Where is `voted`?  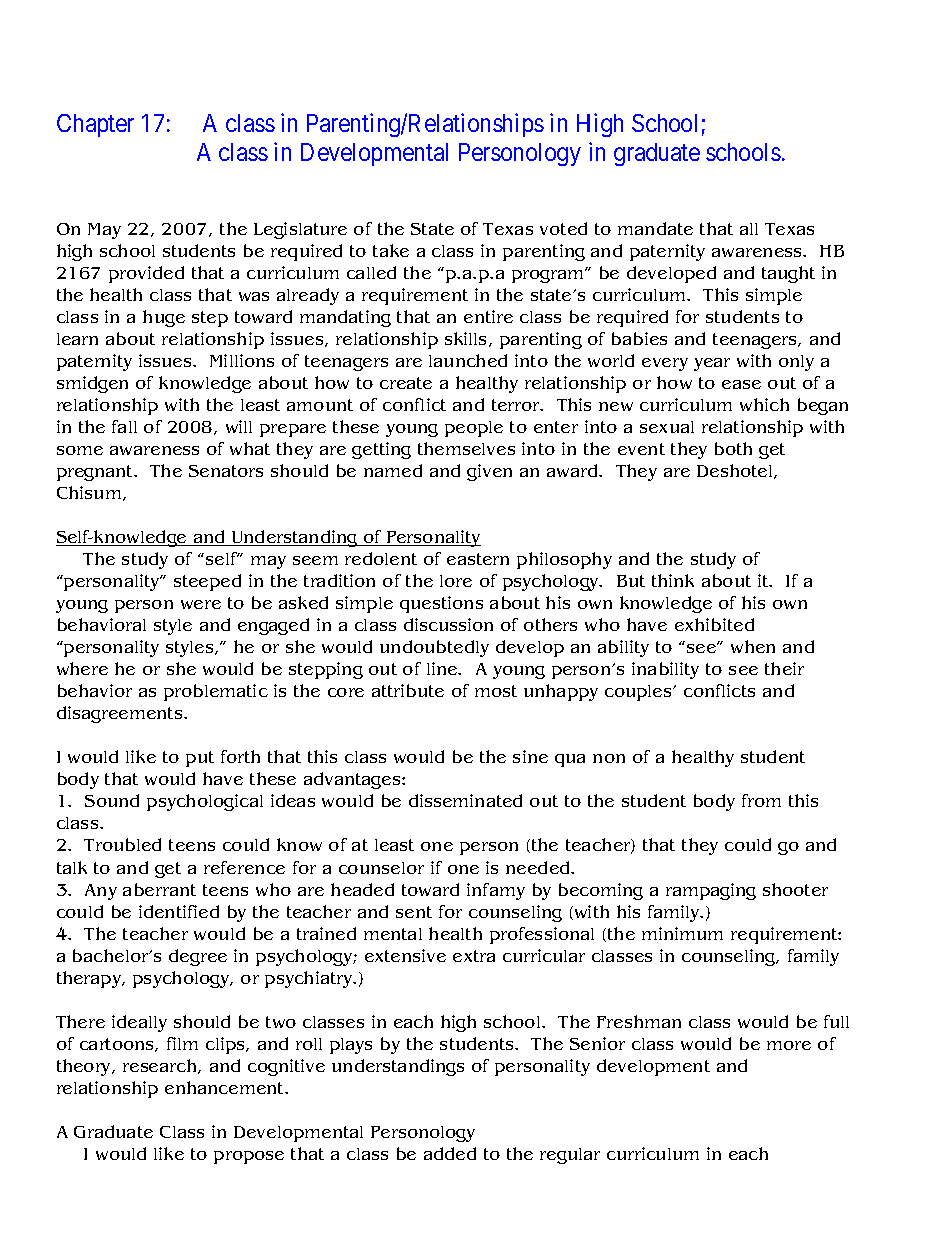
voted is located at coordinates (563, 228).
